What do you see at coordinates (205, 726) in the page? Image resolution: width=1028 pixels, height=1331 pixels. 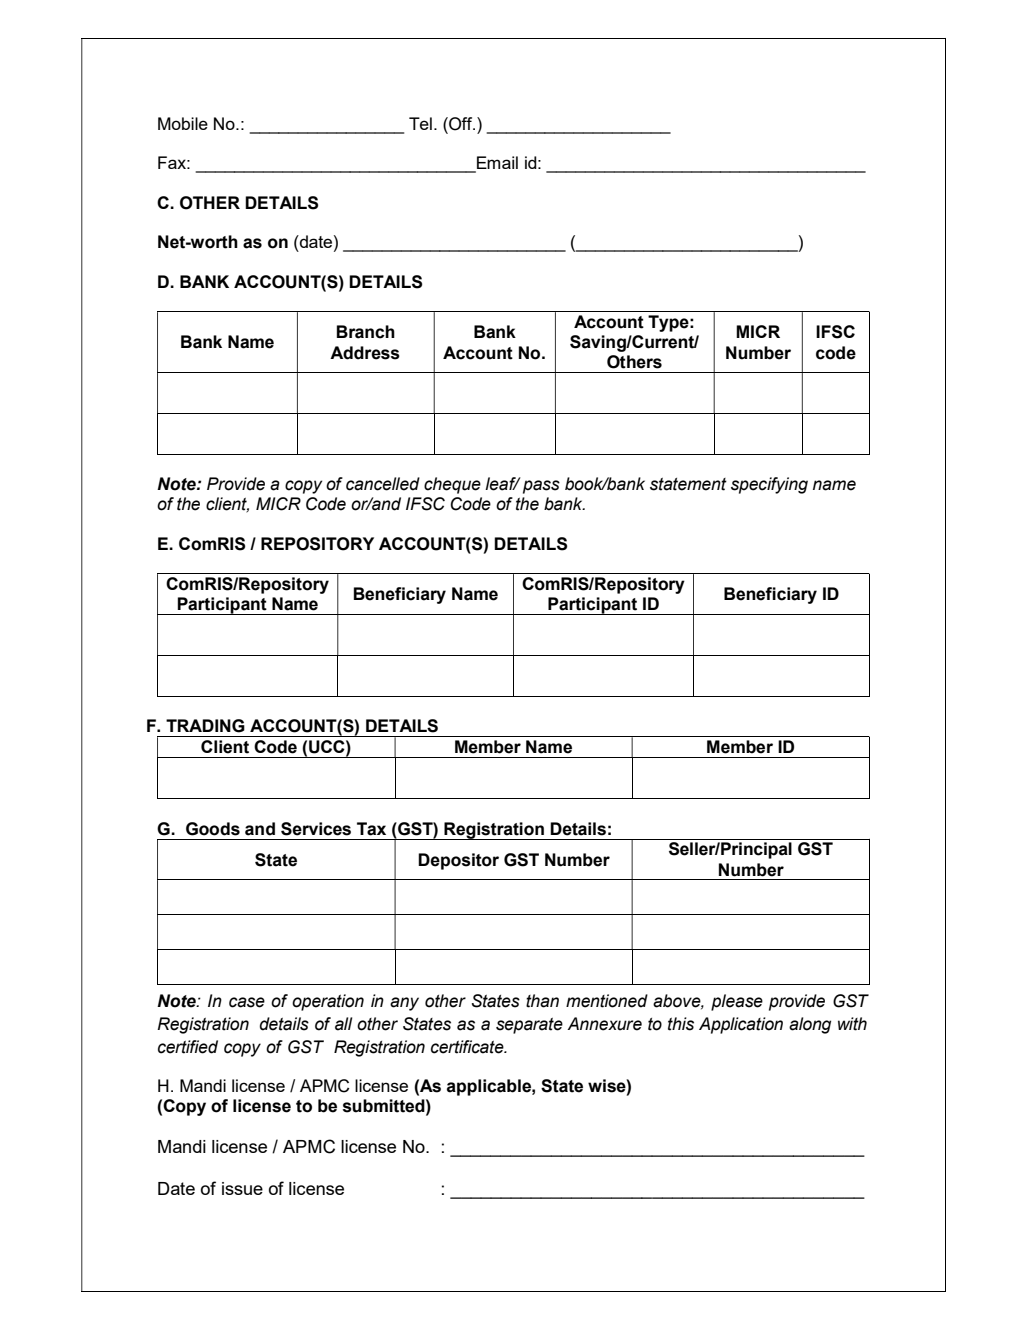 I see `TRADING` at bounding box center [205, 726].
